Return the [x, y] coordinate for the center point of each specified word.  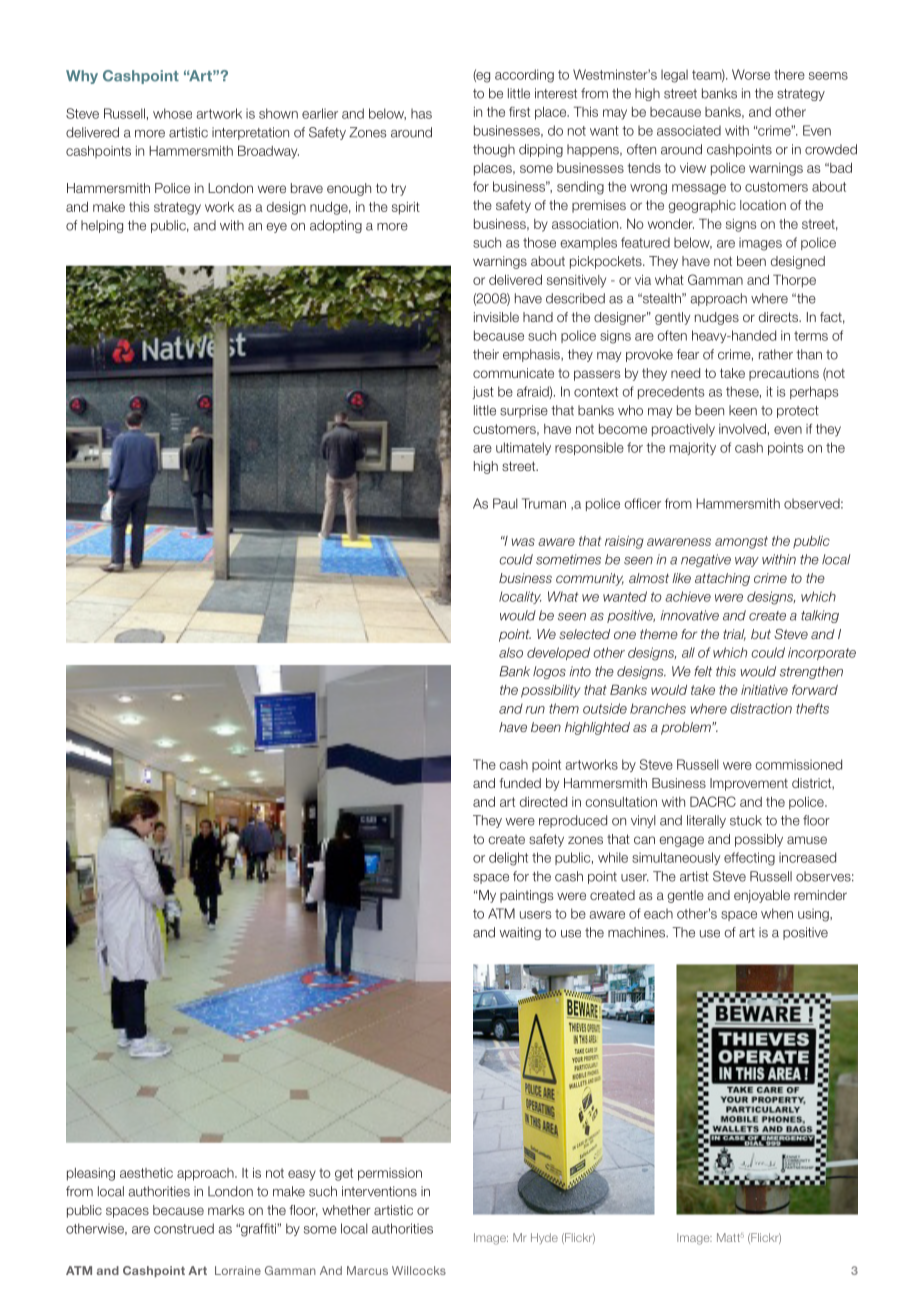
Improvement [749, 784]
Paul [505, 503]
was [523, 542]
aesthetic [146, 1173]
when [777, 913]
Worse [751, 74]
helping [102, 226]
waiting [520, 933]
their [486, 354]
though [494, 150]
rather [776, 354]
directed [543, 802]
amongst [741, 542]
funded [520, 783]
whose [172, 113]
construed [184, 1228]
